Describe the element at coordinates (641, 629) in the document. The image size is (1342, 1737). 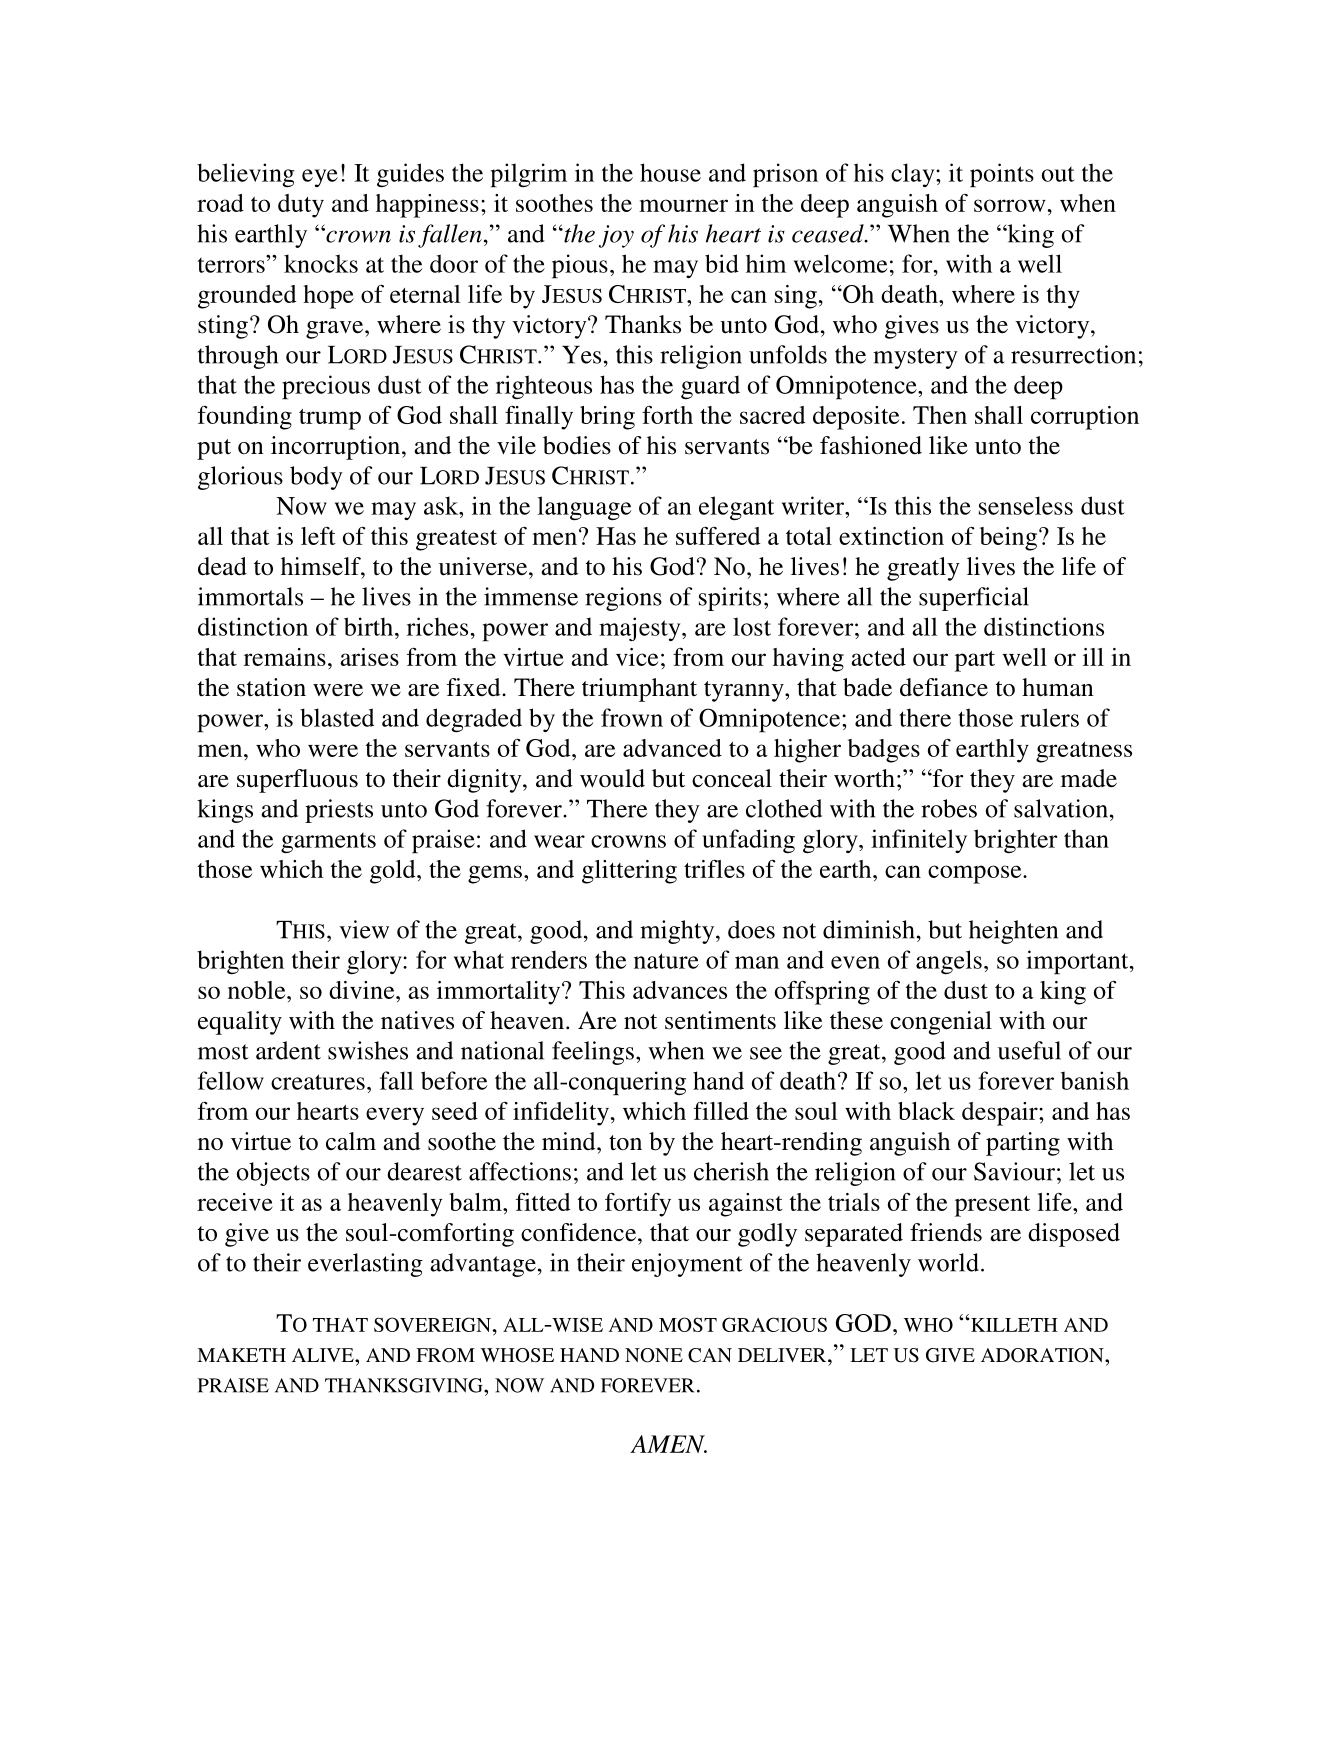
I see `majesty` at that location.
